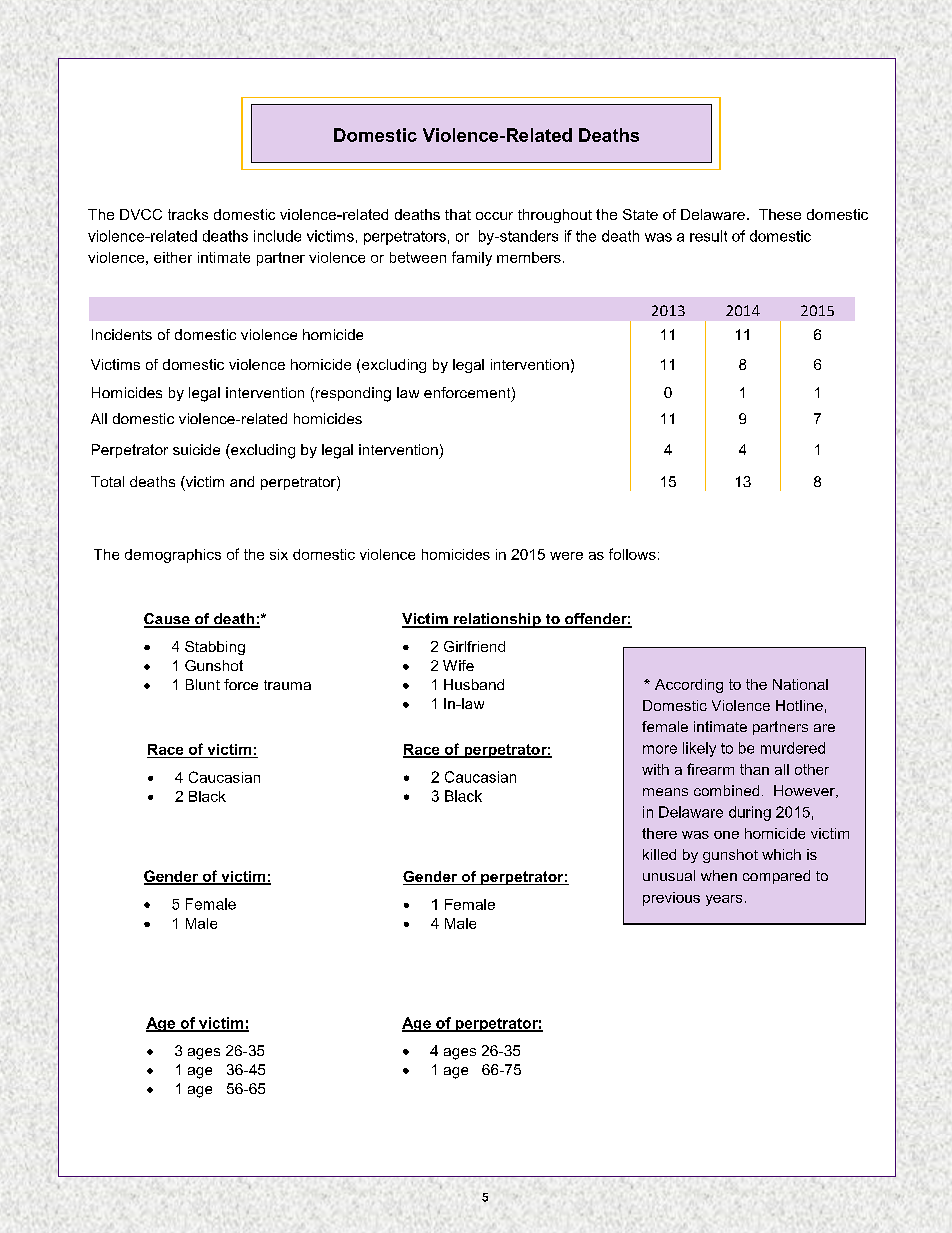 The height and width of the document is (1233, 952). I want to click on that, so click(458, 214).
